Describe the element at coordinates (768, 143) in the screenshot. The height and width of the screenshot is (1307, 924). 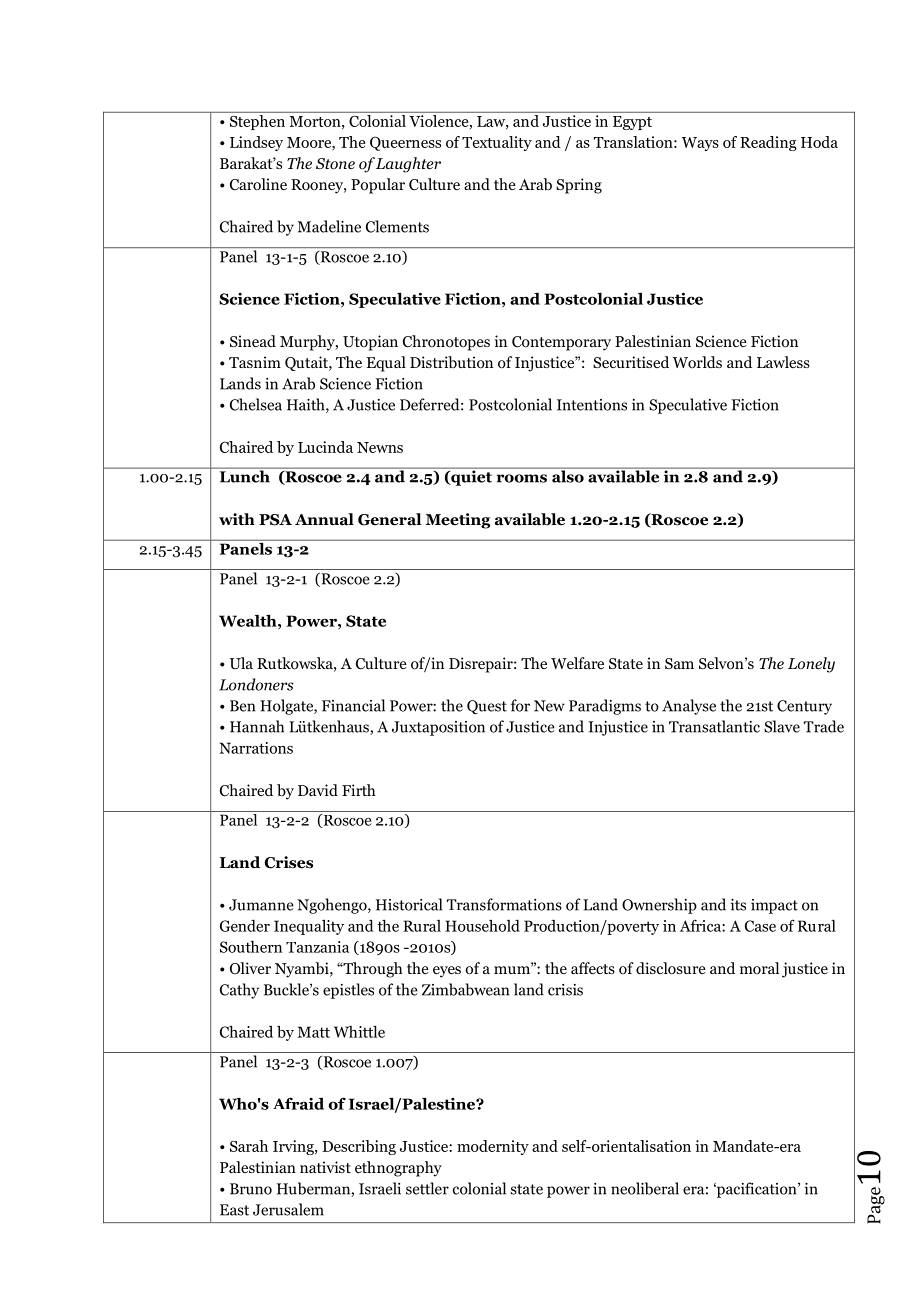
I see `Reading` at that location.
